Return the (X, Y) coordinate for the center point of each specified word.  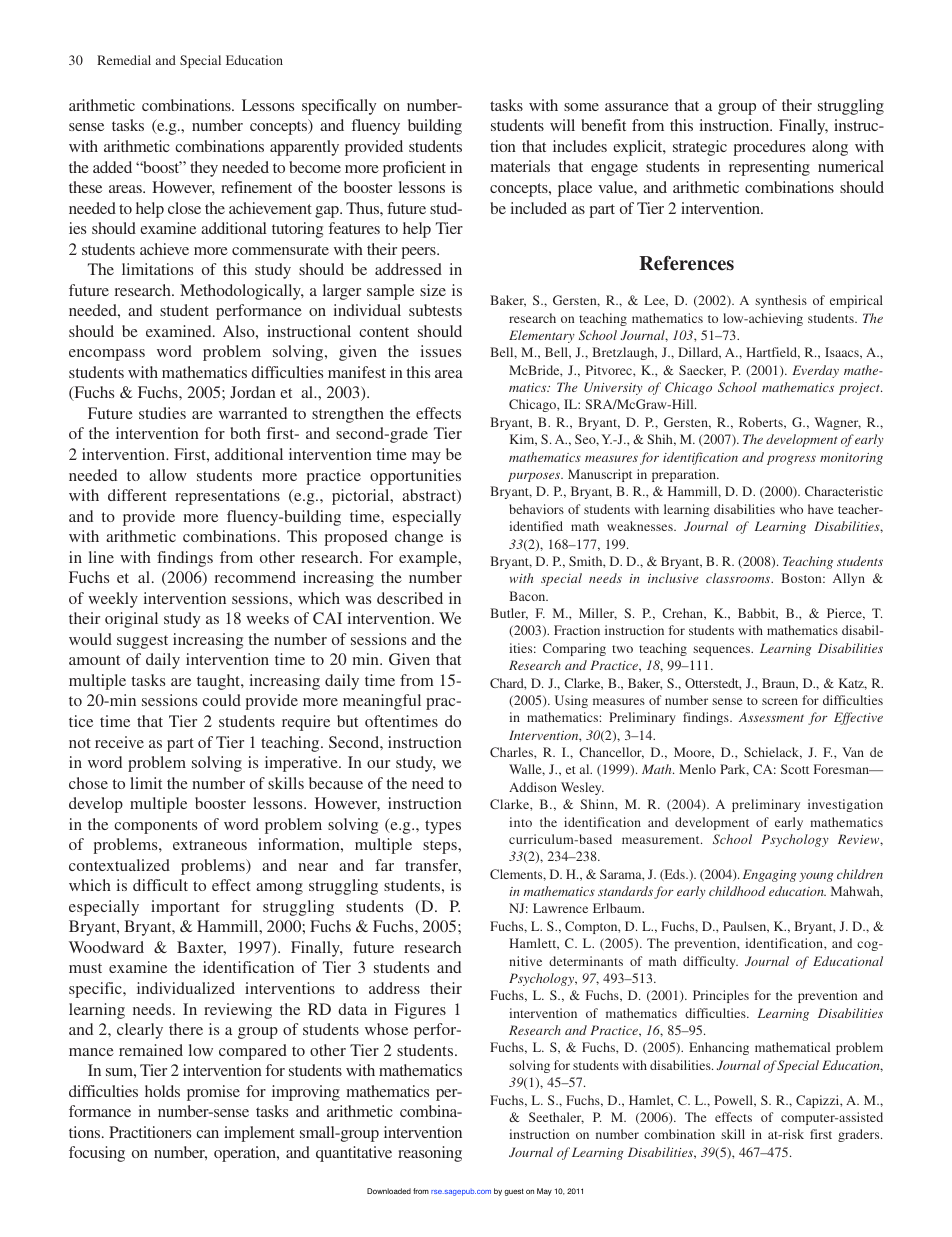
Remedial (124, 60)
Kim (523, 440)
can (207, 1134)
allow (168, 475)
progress (791, 460)
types (443, 827)
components (155, 827)
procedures (769, 148)
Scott (795, 769)
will (562, 125)
